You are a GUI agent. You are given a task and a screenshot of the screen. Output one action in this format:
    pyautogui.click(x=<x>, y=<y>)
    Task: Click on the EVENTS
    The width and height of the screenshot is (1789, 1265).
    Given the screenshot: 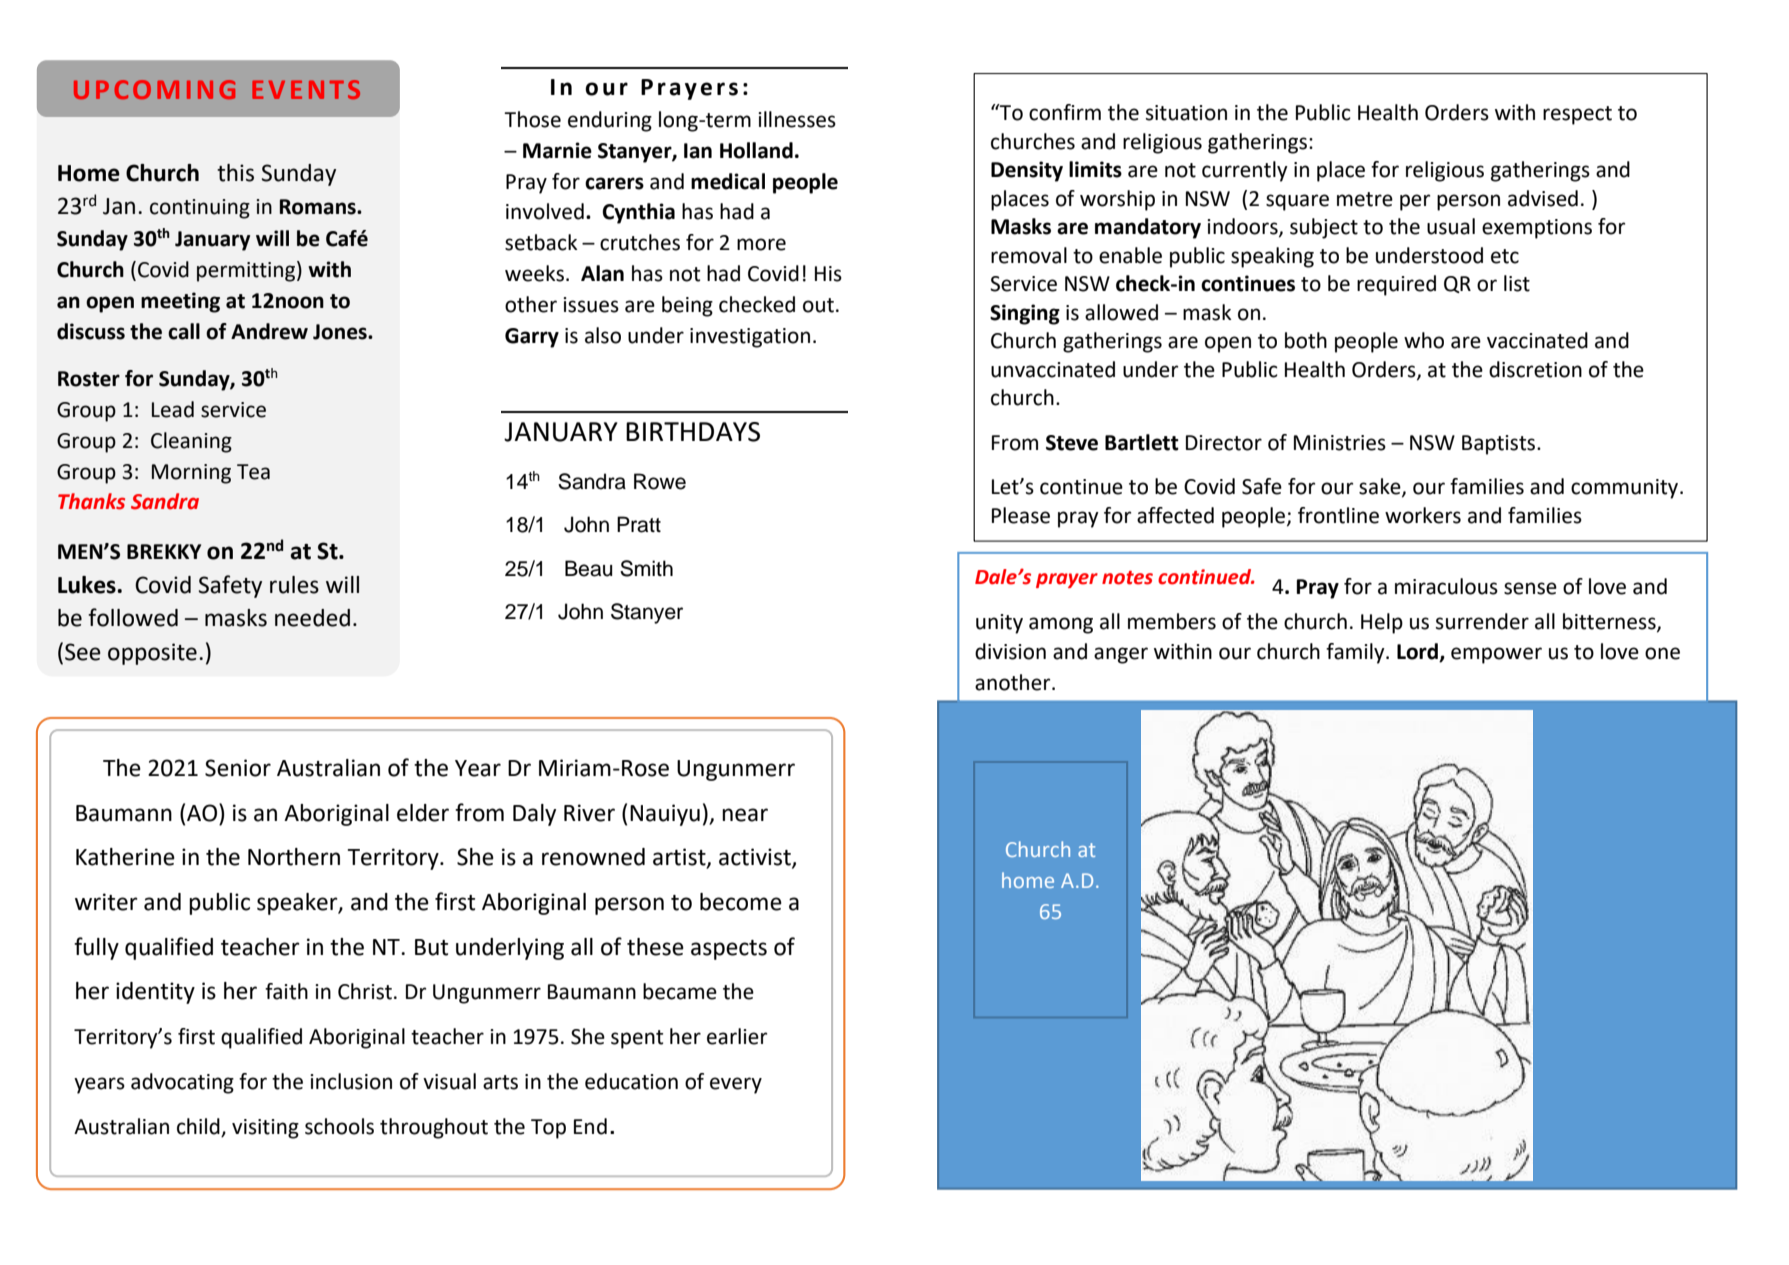 What is the action you would take?
    pyautogui.click(x=306, y=89)
